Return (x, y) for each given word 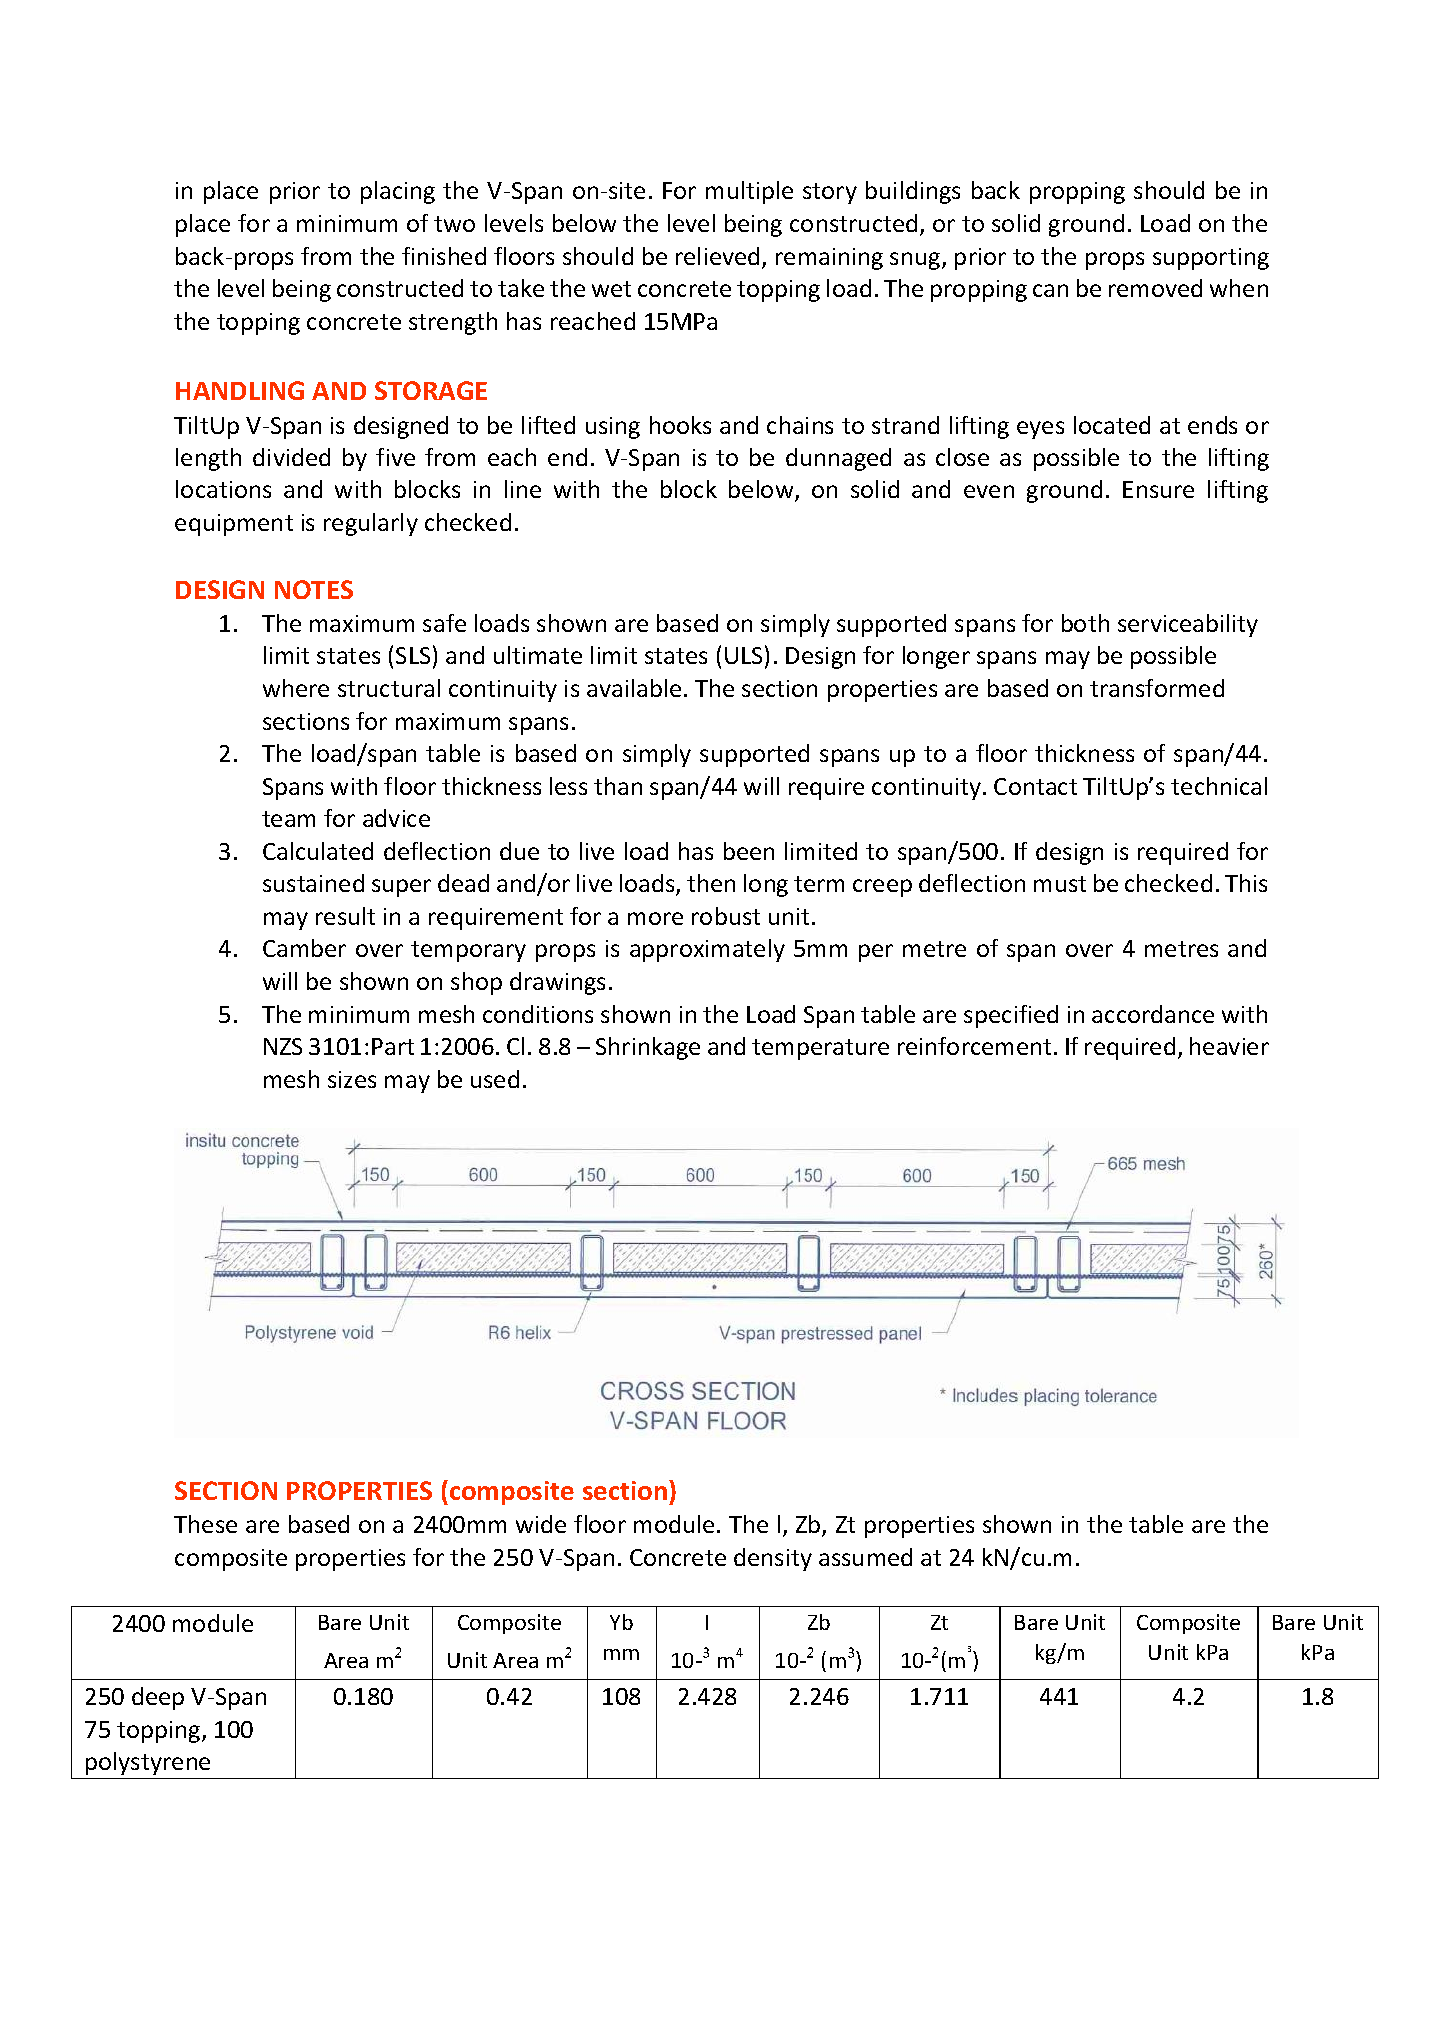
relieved (717, 256)
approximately (707, 950)
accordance (1153, 1014)
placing (398, 192)
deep (158, 1698)
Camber (304, 948)
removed (1155, 288)
